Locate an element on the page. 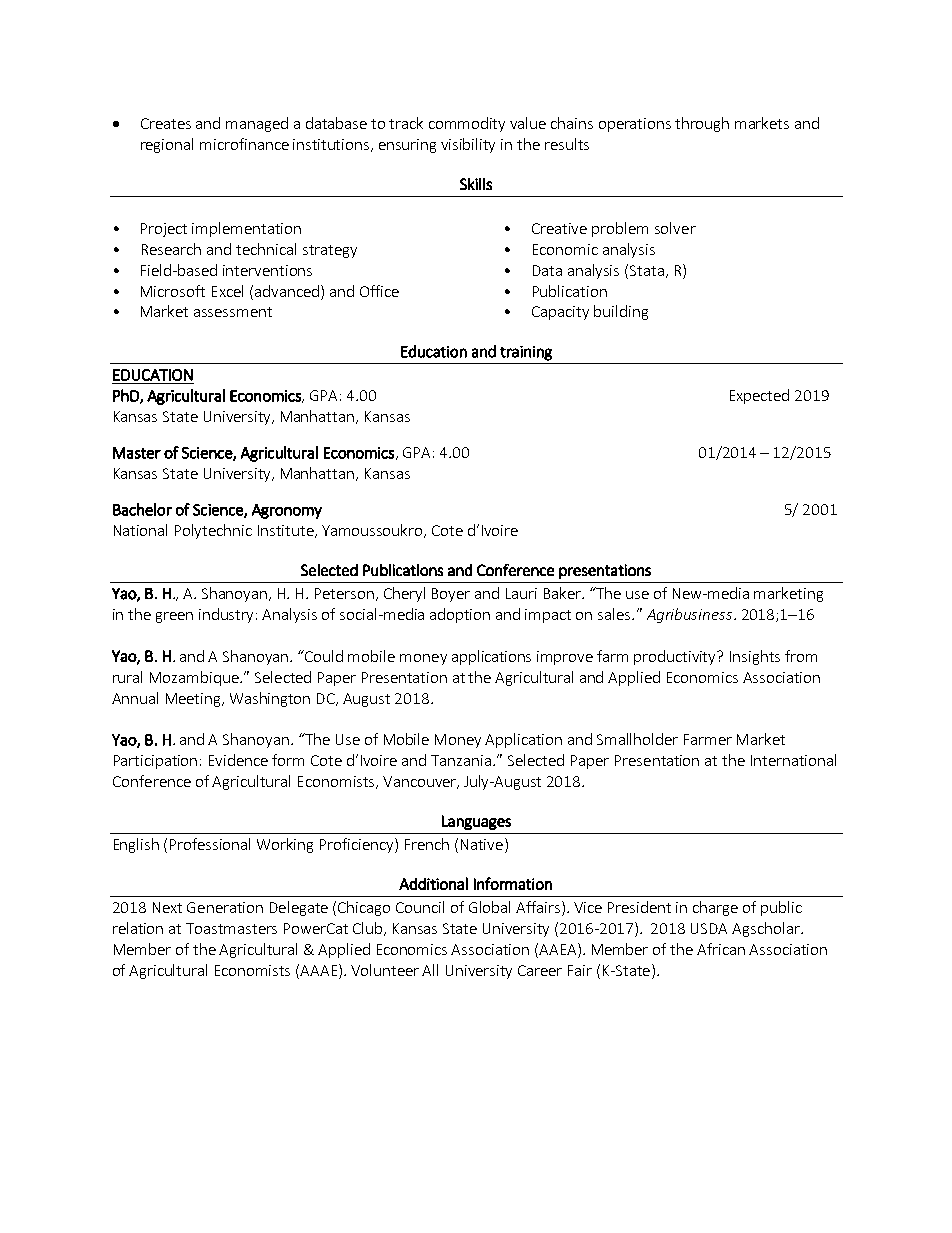 This image has height=1233, width=952. Expected is located at coordinates (759, 396).
